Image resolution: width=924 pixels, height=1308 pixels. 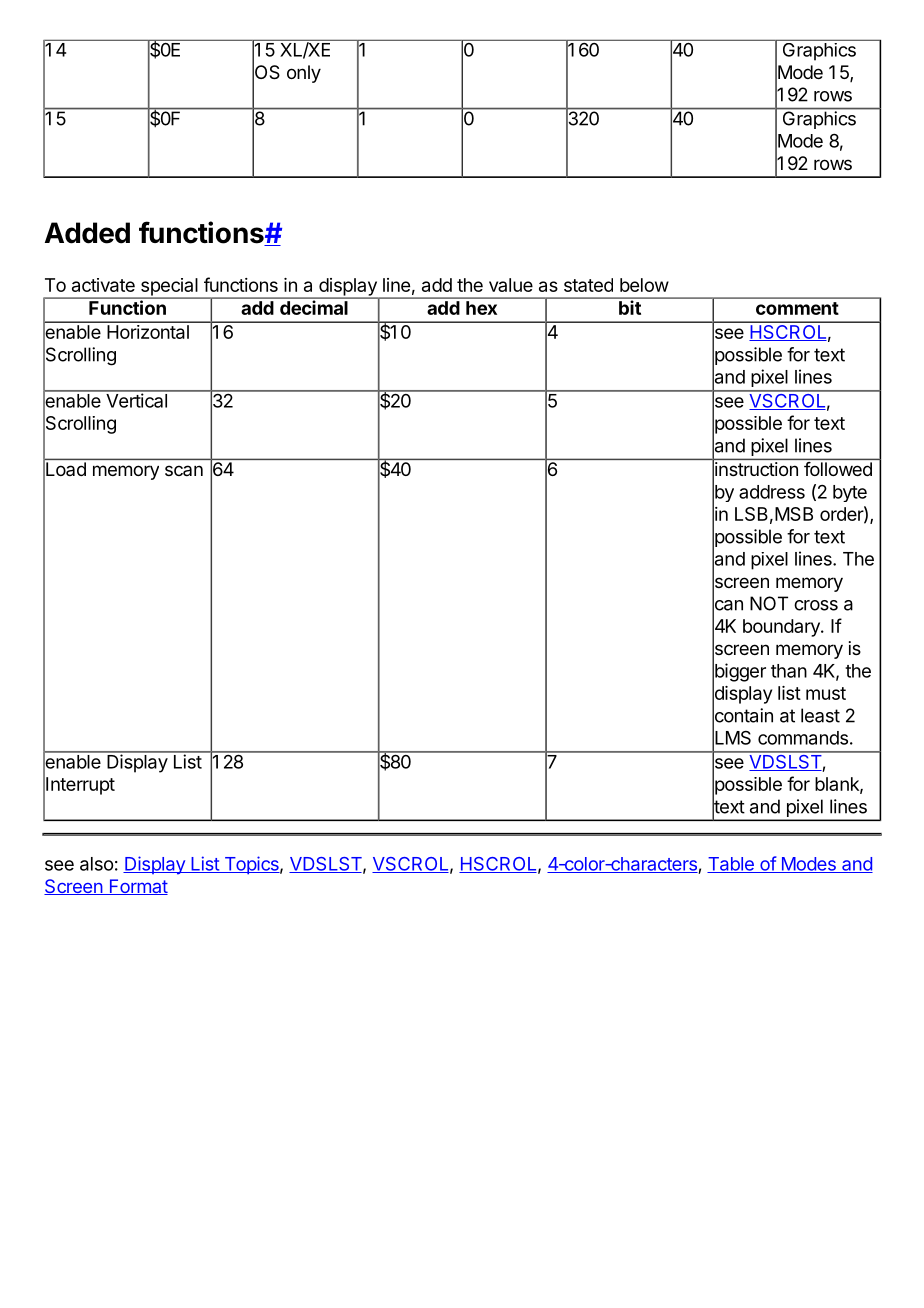 I want to click on below, so click(x=644, y=285).
